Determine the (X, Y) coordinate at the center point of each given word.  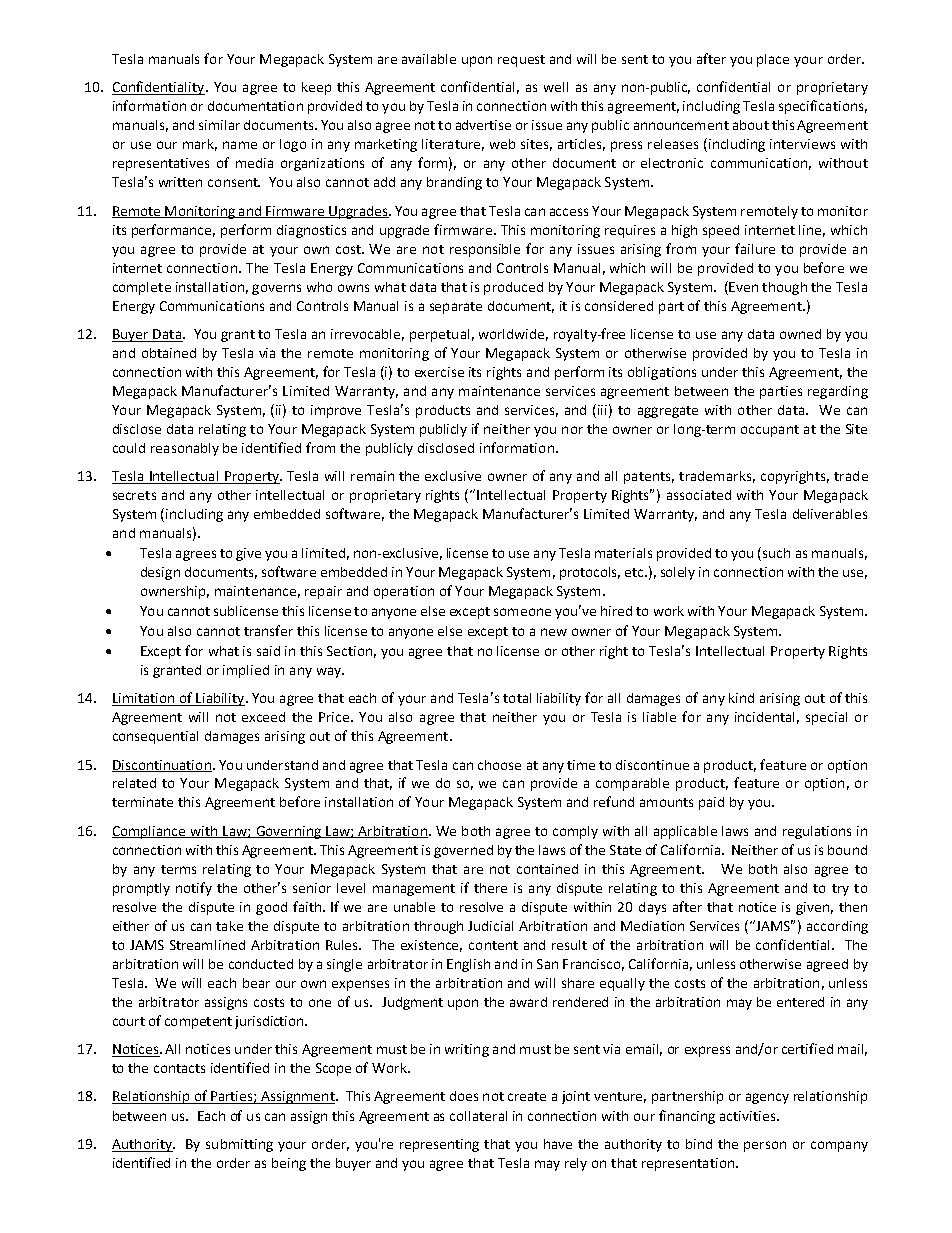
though (784, 288)
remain (372, 476)
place (773, 60)
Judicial (490, 926)
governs (276, 289)
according (837, 927)
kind (741, 698)
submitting (239, 1145)
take (229, 926)
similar (219, 125)
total (517, 698)
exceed (263, 717)
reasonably (185, 449)
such (776, 553)
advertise (483, 125)
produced (513, 288)
